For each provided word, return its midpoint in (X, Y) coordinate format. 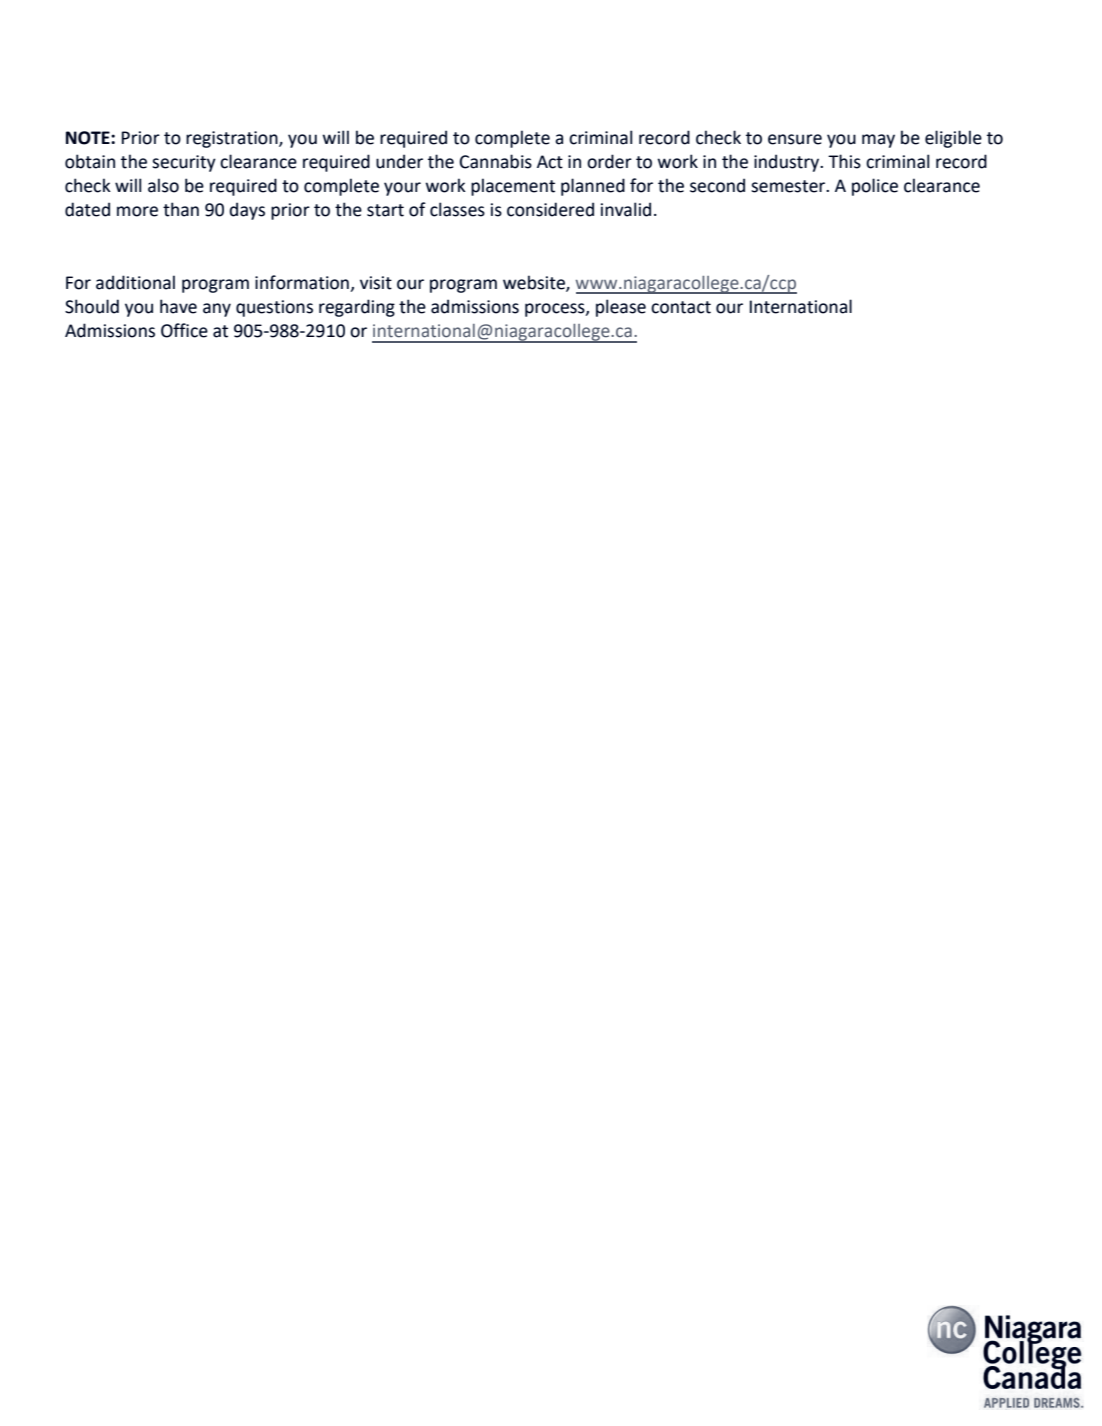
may (878, 141)
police (875, 187)
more (137, 211)
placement (513, 187)
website (535, 283)
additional (135, 282)
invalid (626, 209)
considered (550, 209)
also (163, 185)
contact (681, 307)
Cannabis (496, 161)
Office (184, 330)
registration (233, 139)
